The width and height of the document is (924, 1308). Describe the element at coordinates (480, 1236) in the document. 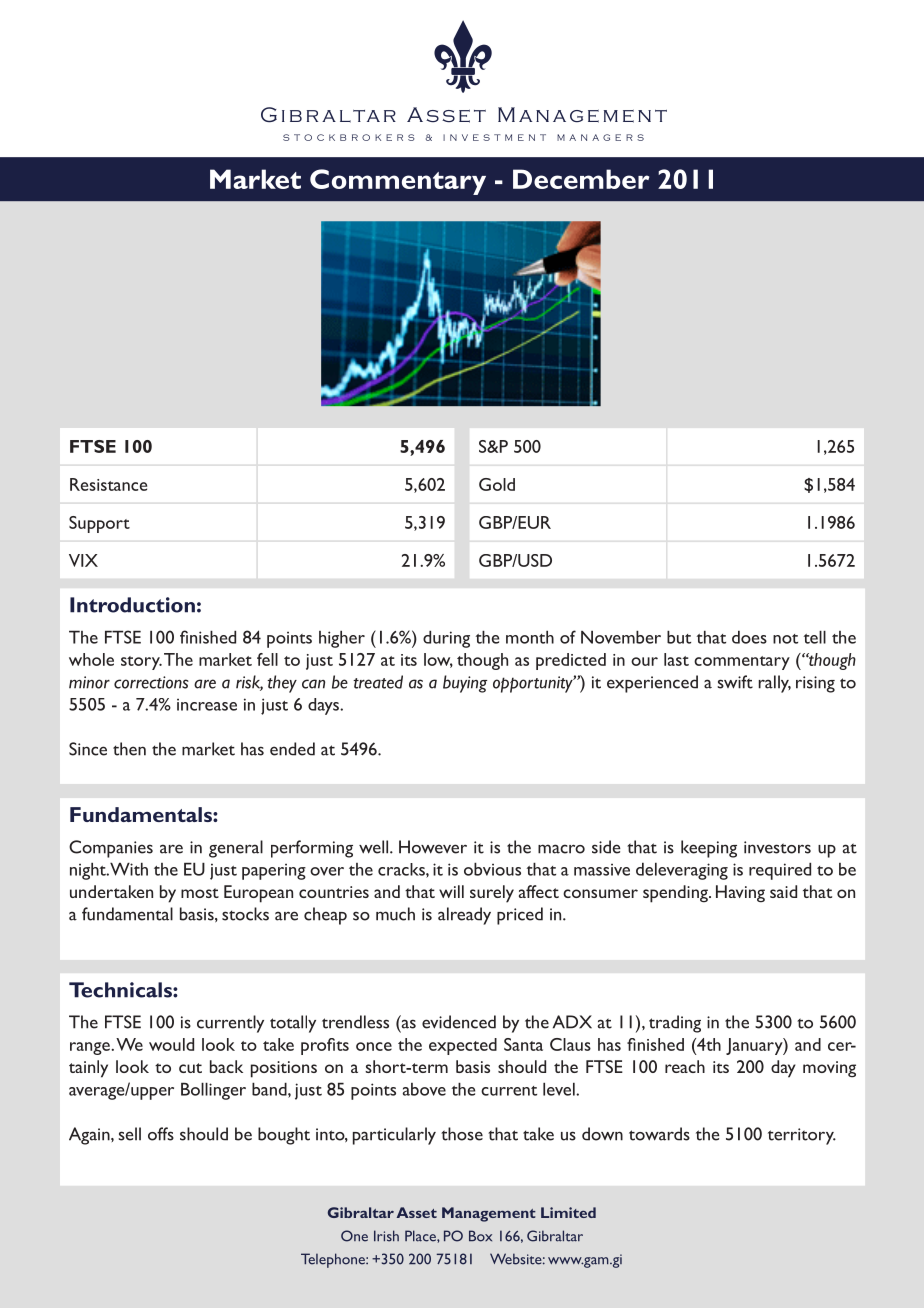

I see `Box` at that location.
